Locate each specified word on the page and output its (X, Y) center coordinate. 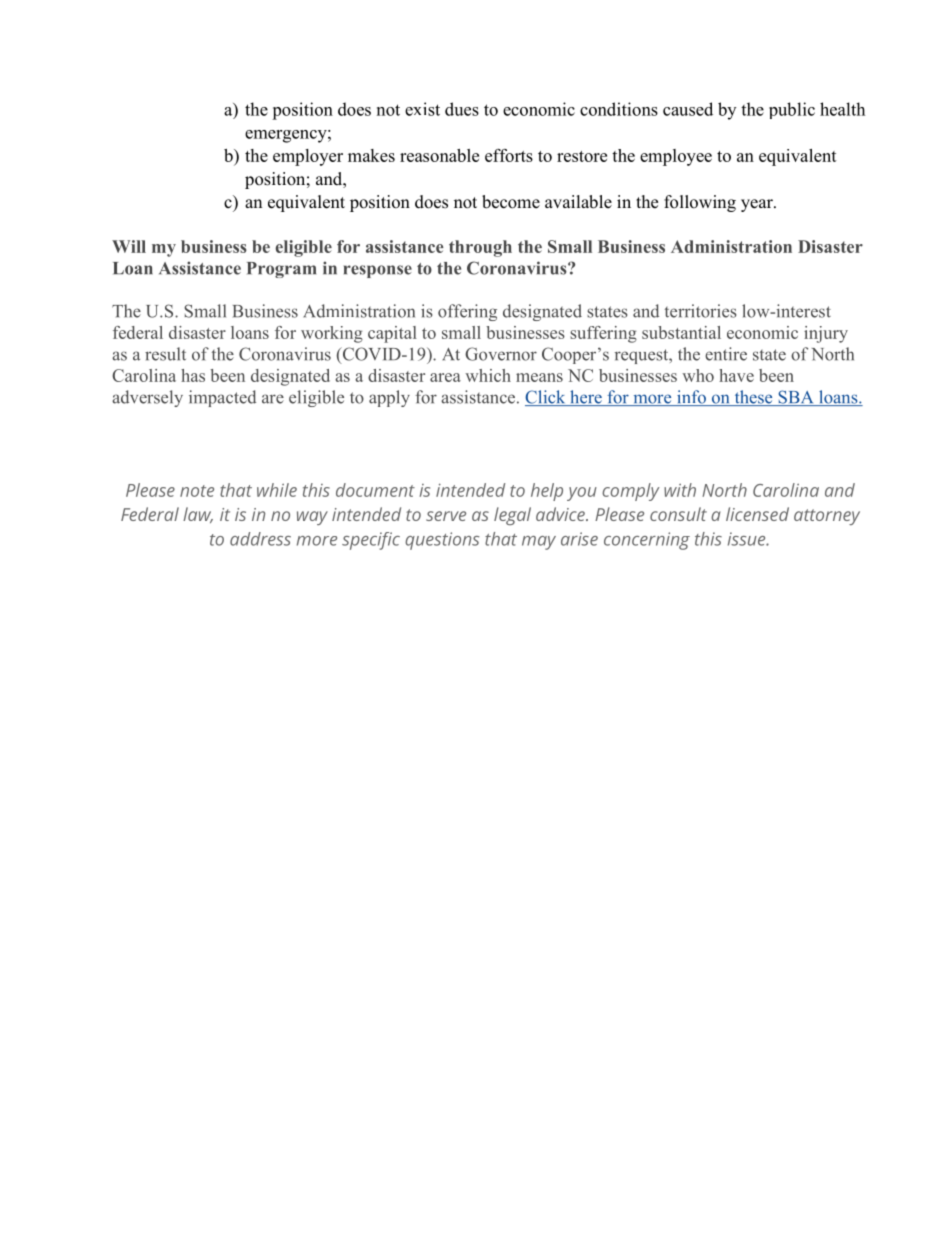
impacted (222, 398)
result (165, 354)
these (753, 398)
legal (512, 516)
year (758, 205)
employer (308, 157)
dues (462, 109)
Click (546, 398)
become (511, 202)
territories (701, 311)
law (198, 515)
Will (129, 246)
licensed (757, 514)
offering (467, 312)
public (792, 110)
